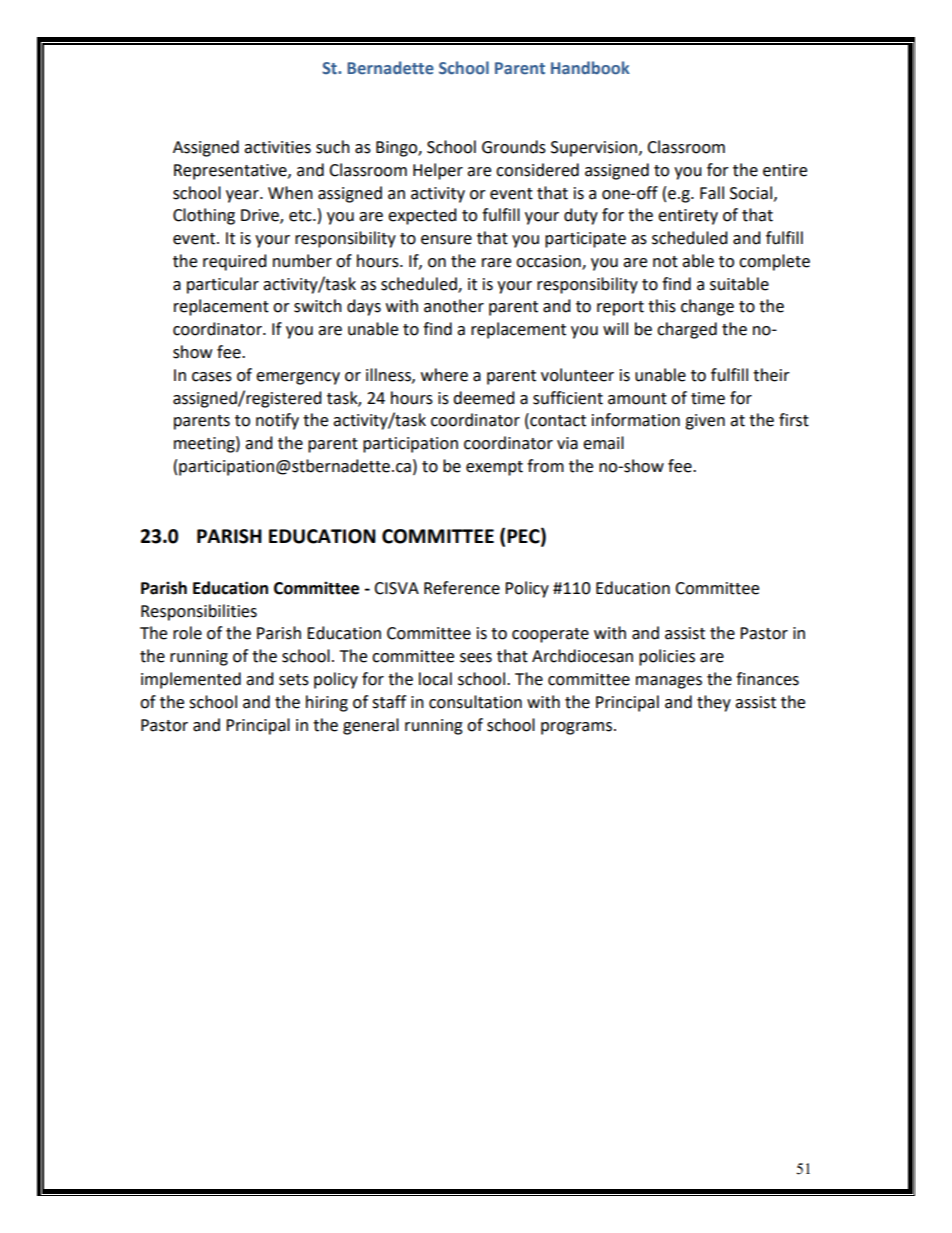  I want to click on given, so click(705, 422).
